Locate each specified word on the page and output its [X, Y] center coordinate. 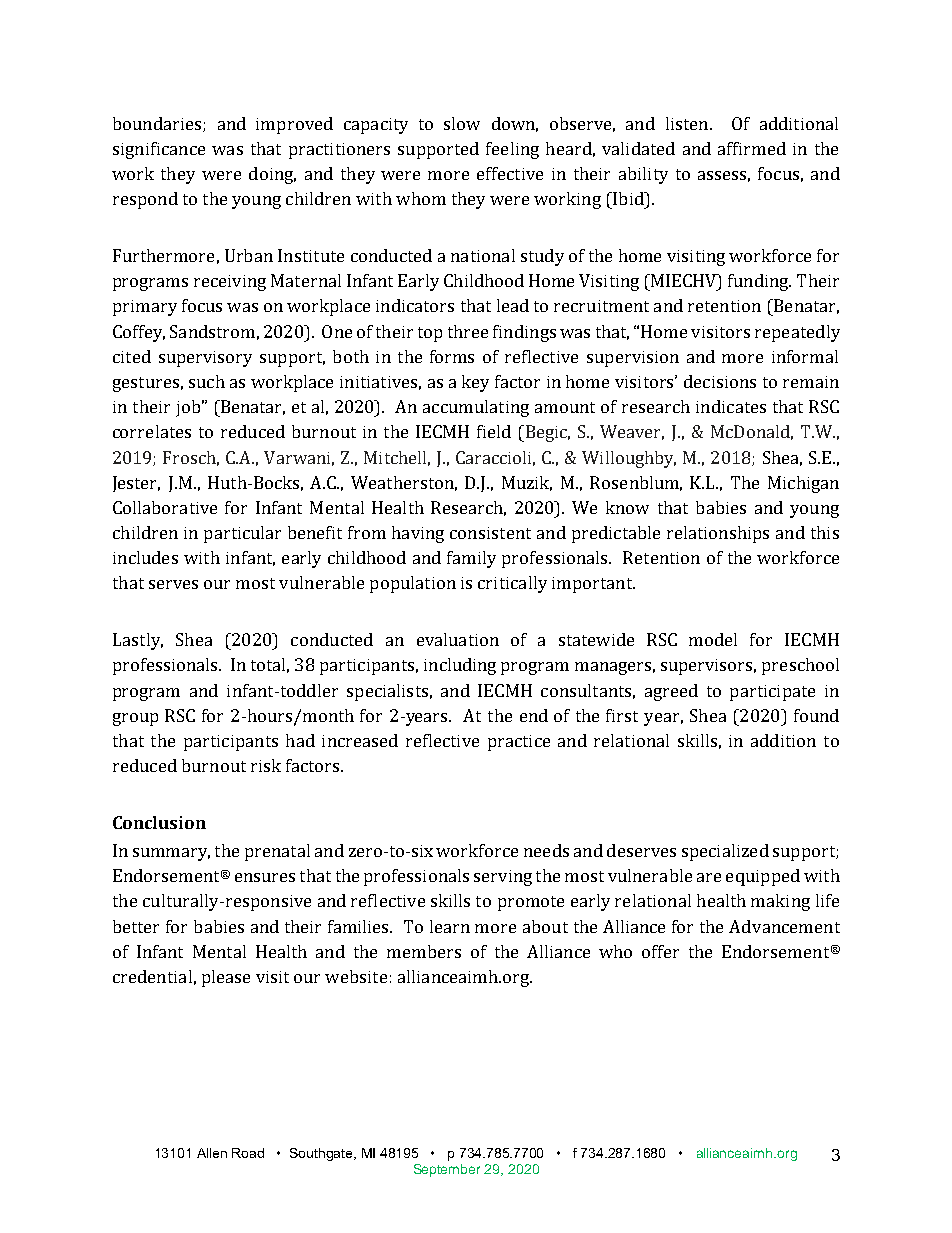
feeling [512, 150]
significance [159, 150]
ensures [265, 877]
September [447, 1170]
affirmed [752, 148]
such [207, 381]
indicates [731, 406]
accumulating [476, 408]
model [713, 639]
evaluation [458, 639]
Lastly [138, 641]
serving [503, 878]
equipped [763, 877]
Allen [212, 1153]
